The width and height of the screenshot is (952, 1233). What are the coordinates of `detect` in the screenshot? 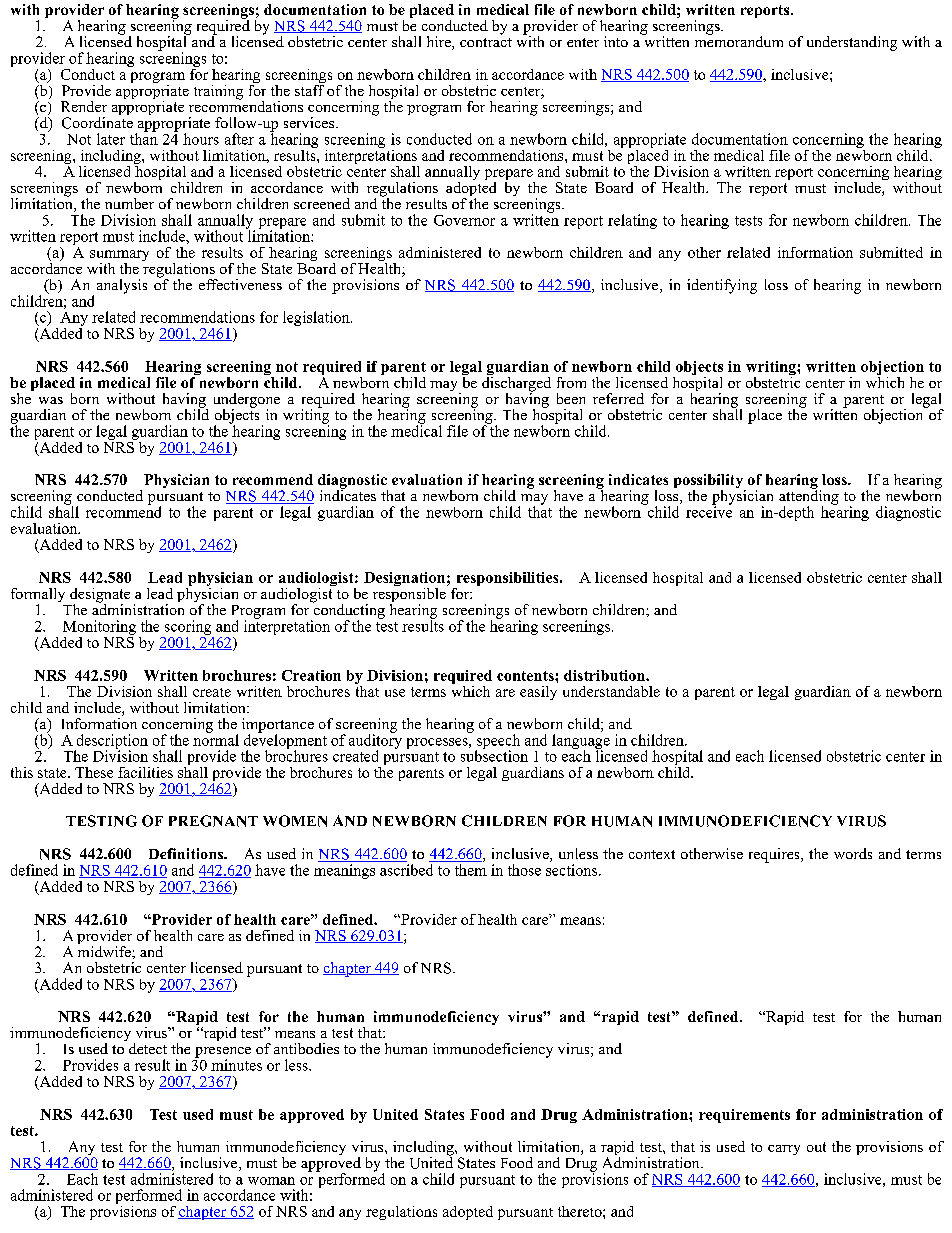 It's located at (148, 1048).
